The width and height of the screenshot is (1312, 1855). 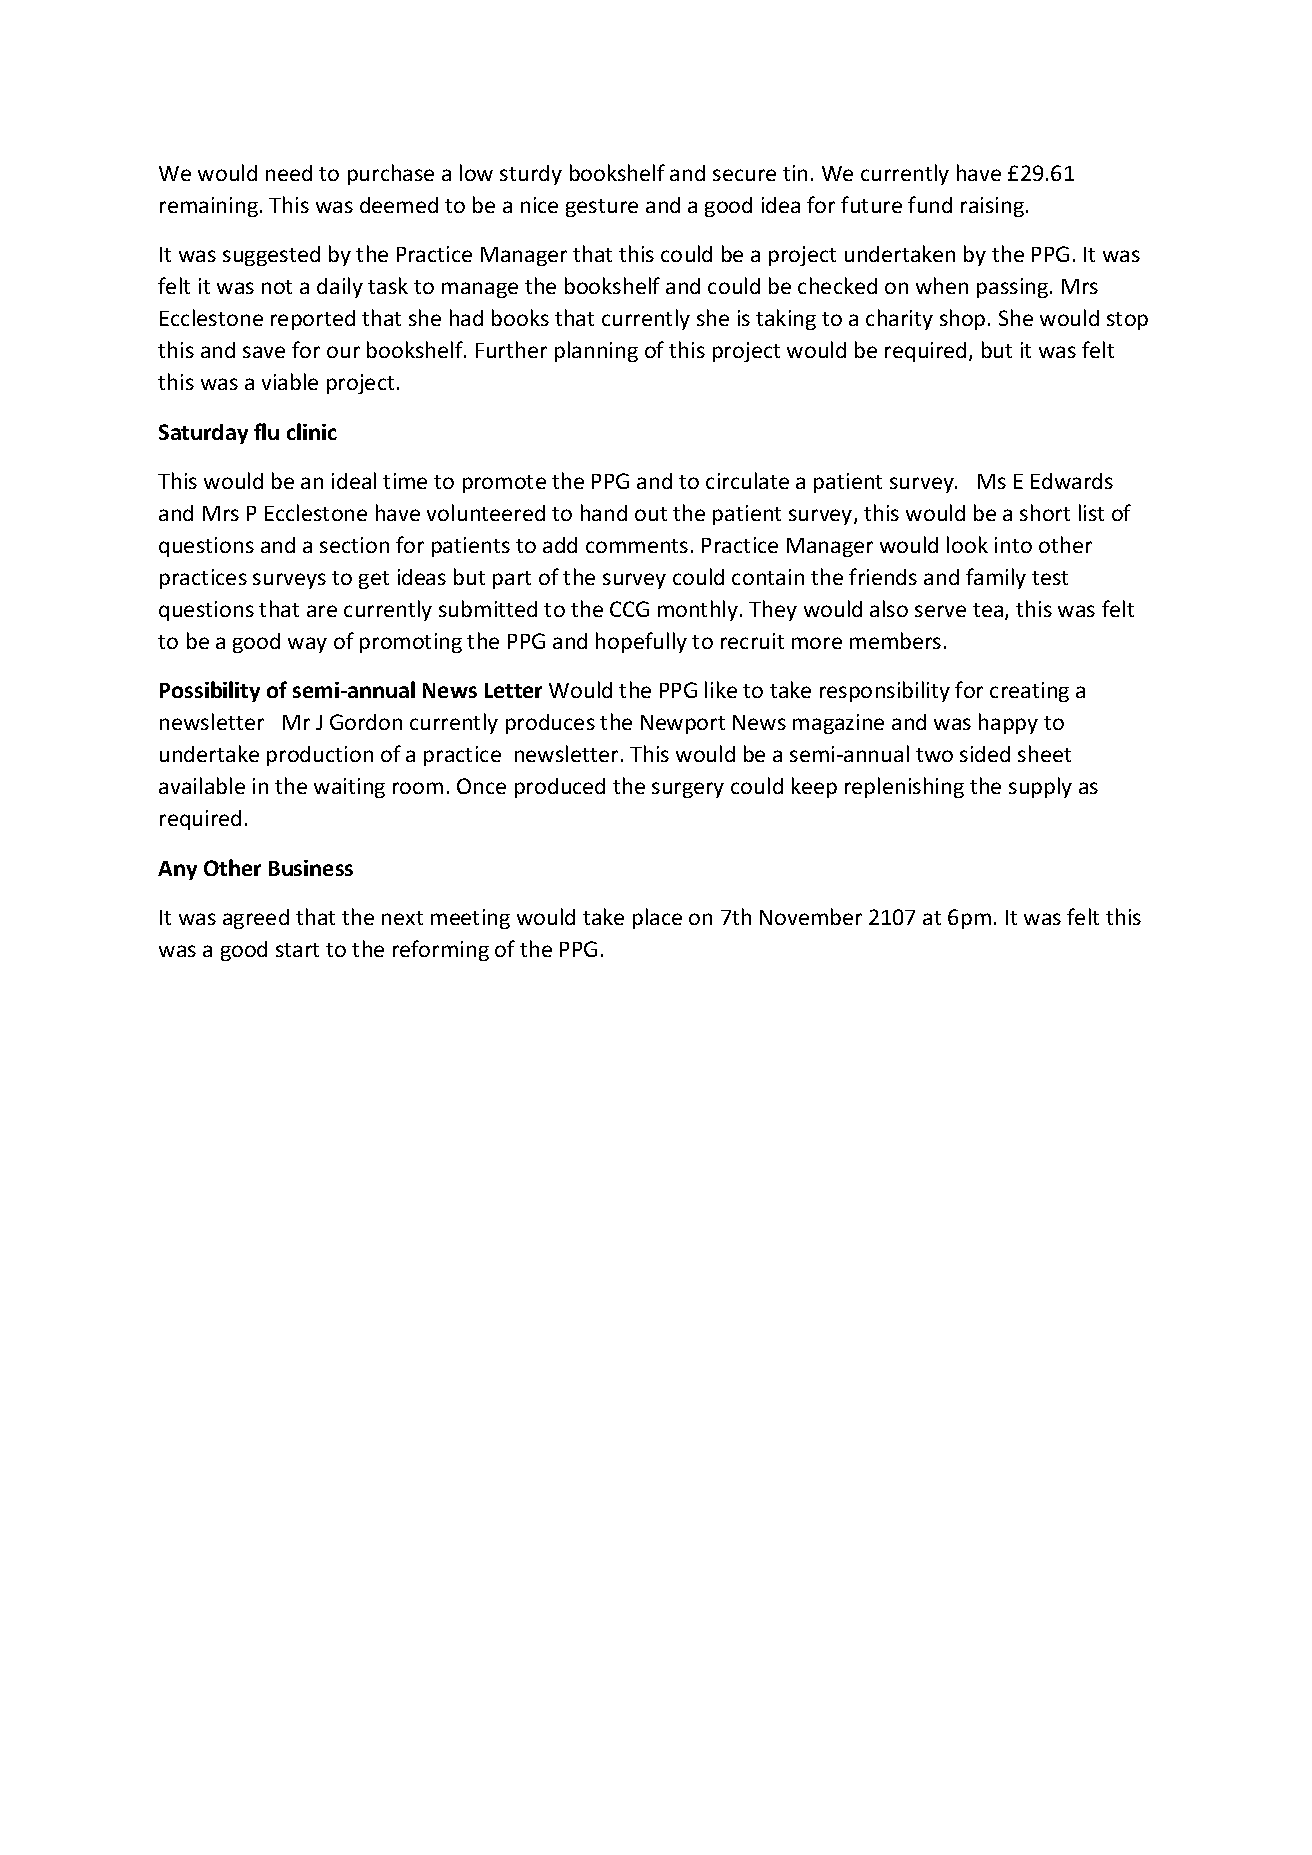 What do you see at coordinates (602, 208) in the screenshot?
I see `gesture` at bounding box center [602, 208].
